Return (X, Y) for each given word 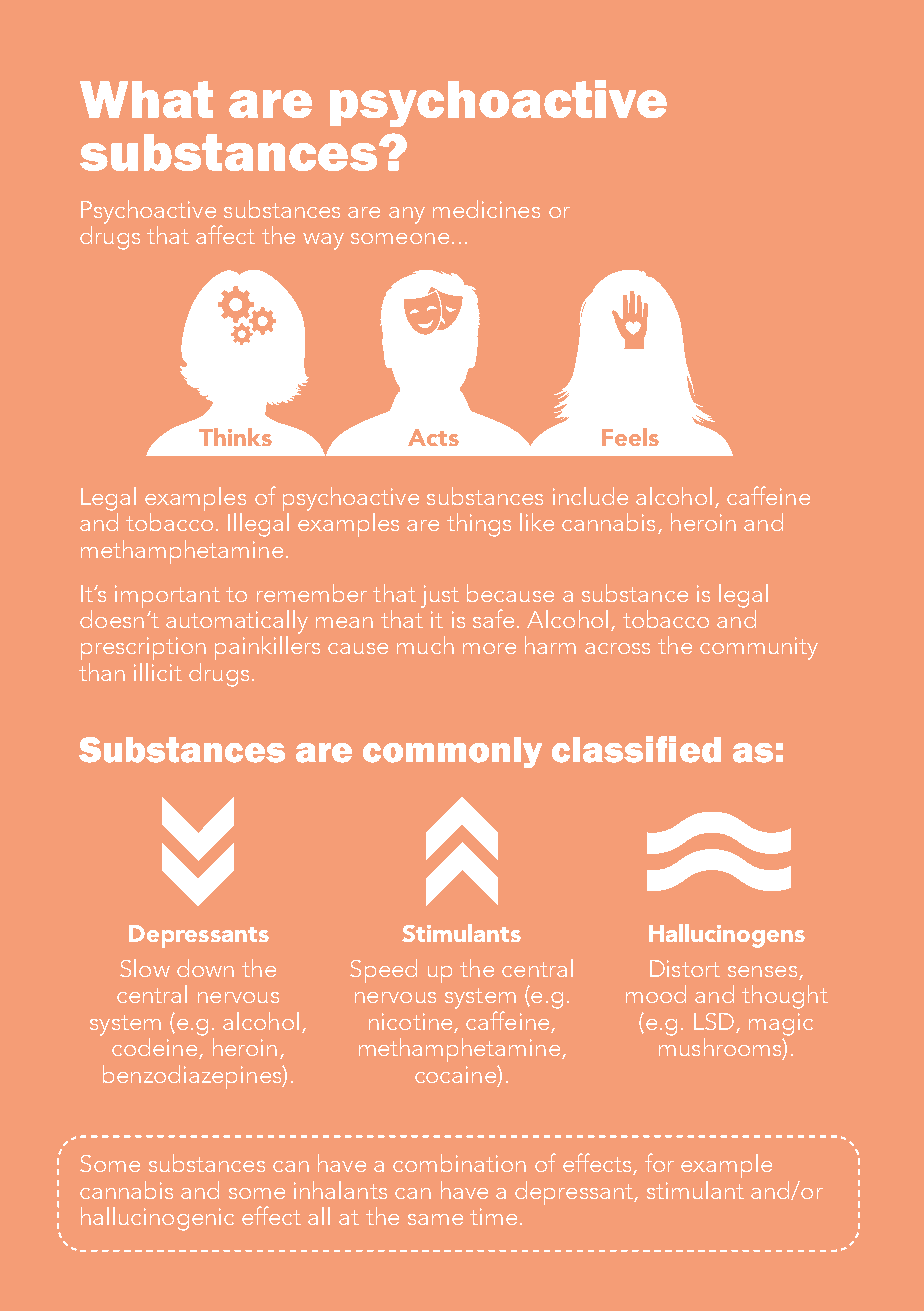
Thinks (235, 437)
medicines (486, 209)
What (146, 99)
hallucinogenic (157, 1219)
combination (459, 1163)
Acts (433, 437)
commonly (452, 752)
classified (636, 749)
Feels (630, 437)
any (407, 215)
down (205, 968)
